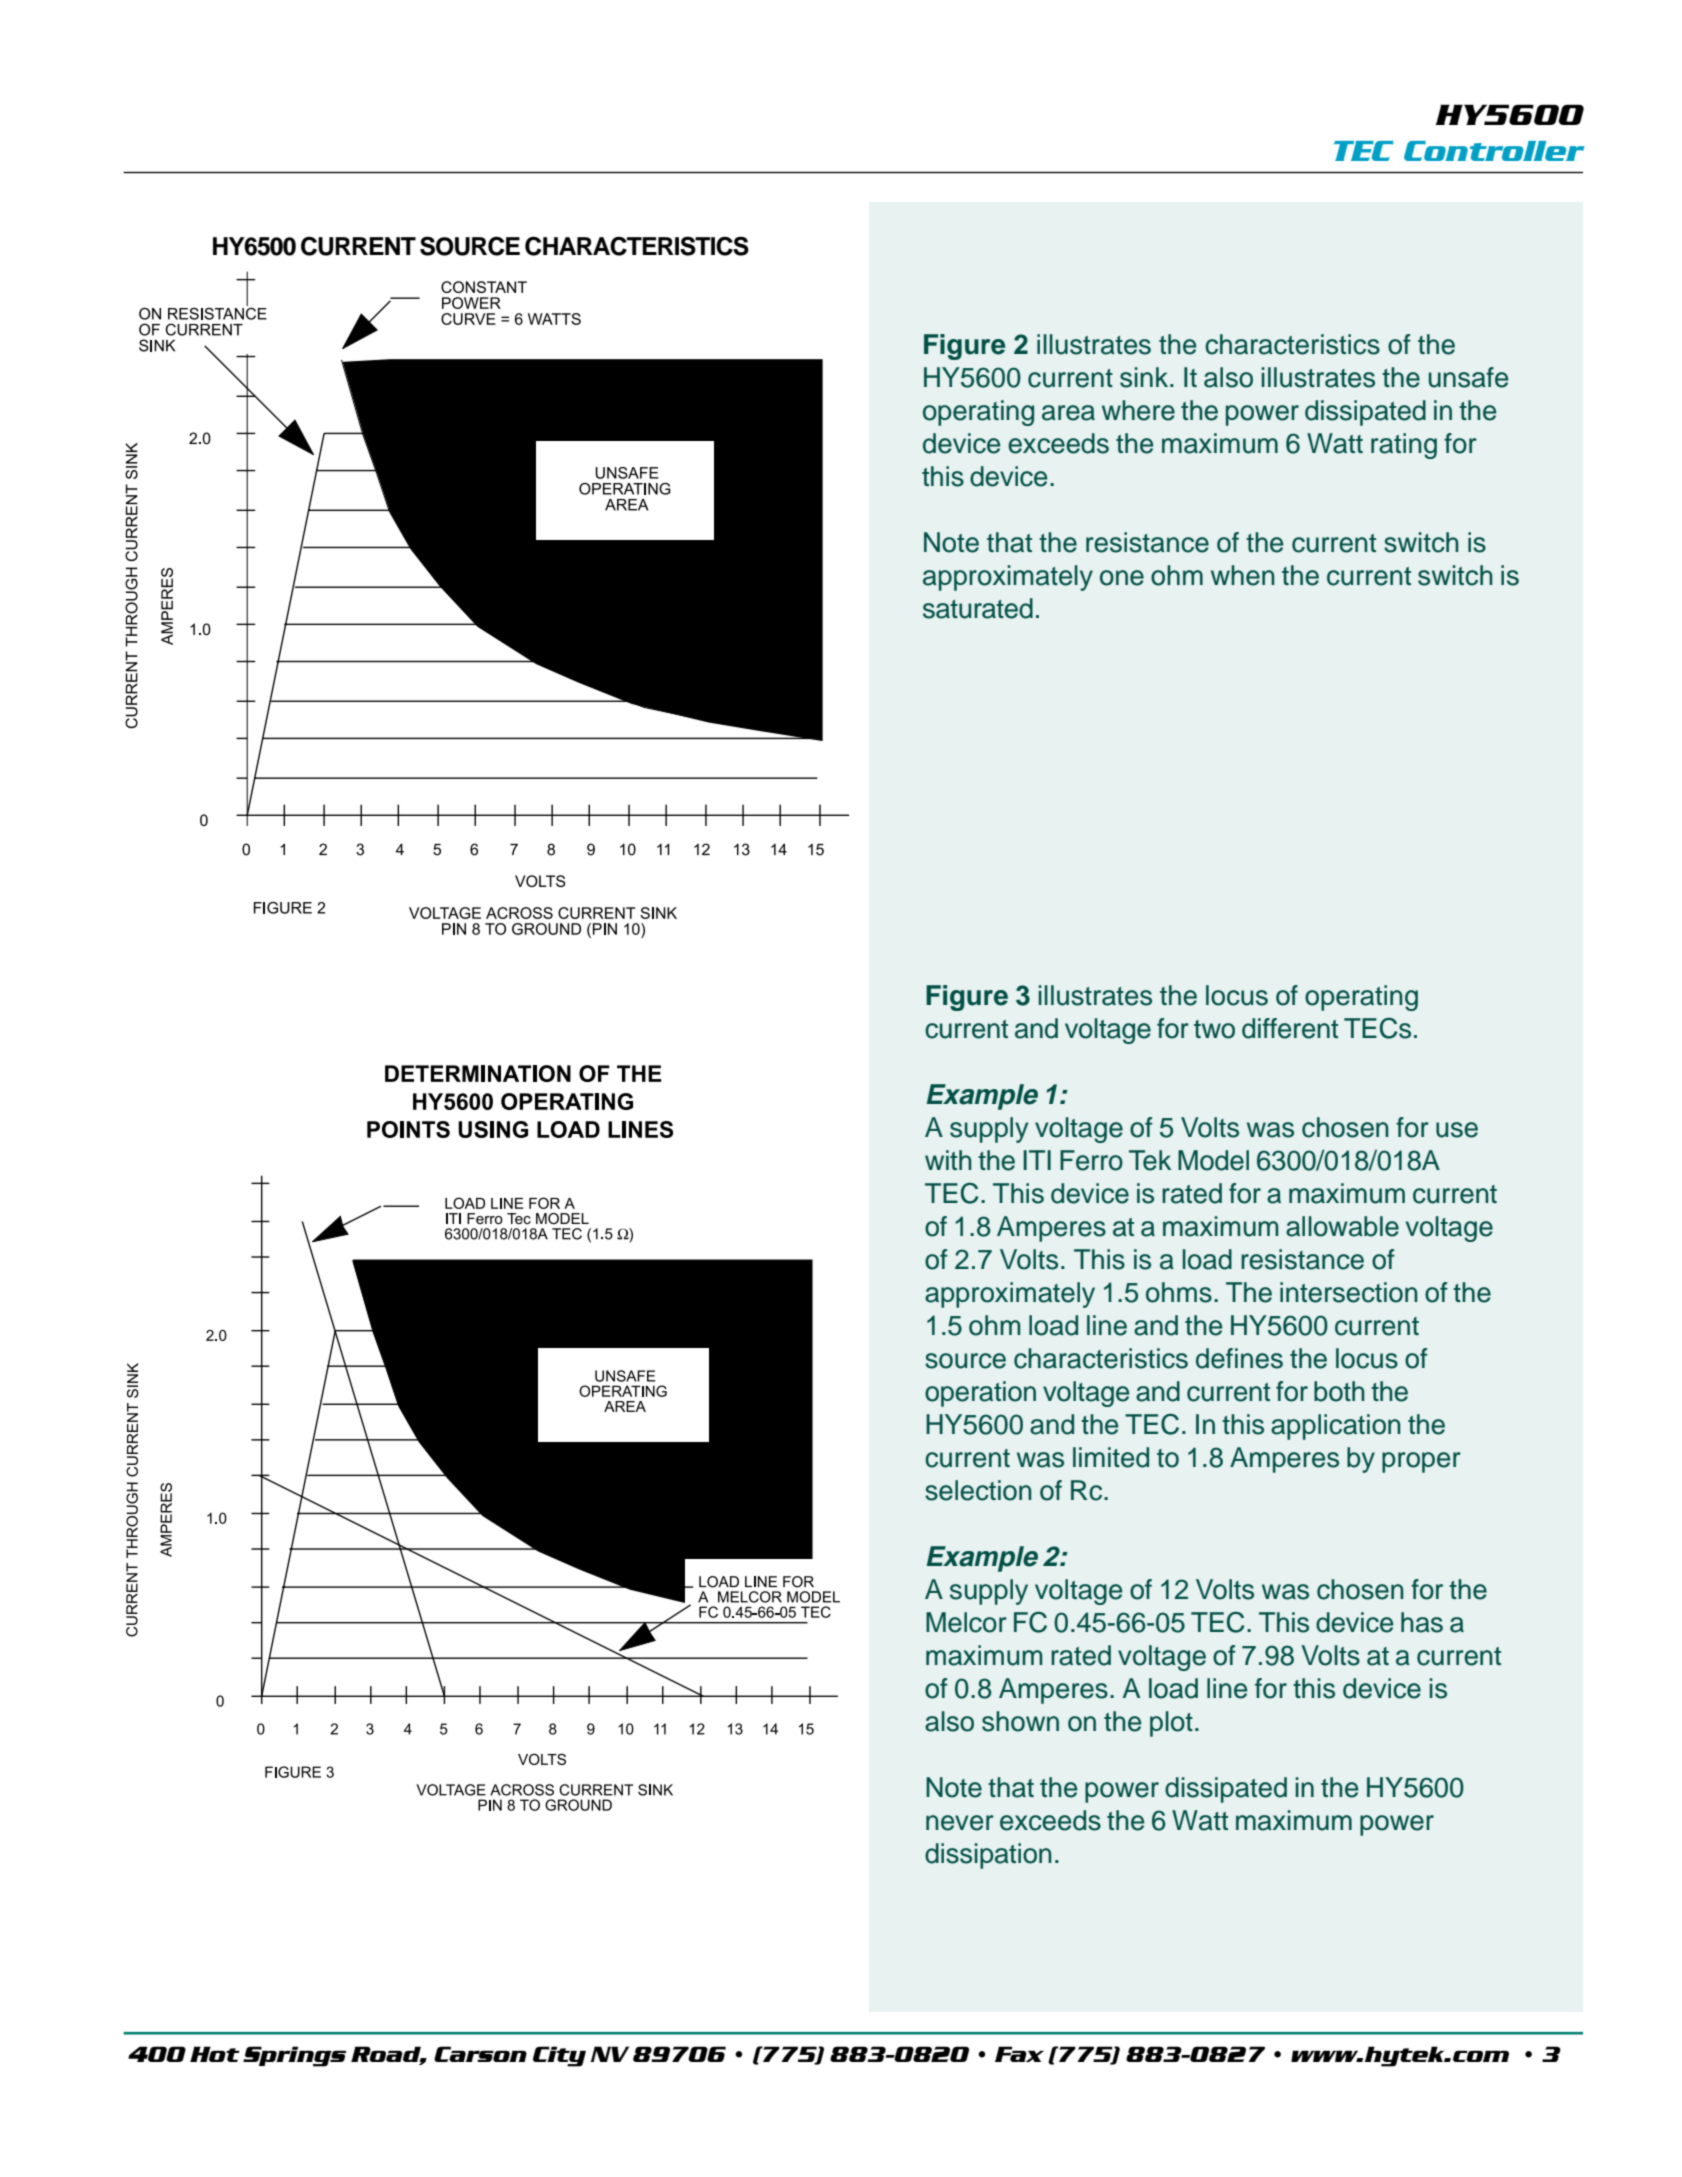  I want to click on with, so click(948, 1160).
